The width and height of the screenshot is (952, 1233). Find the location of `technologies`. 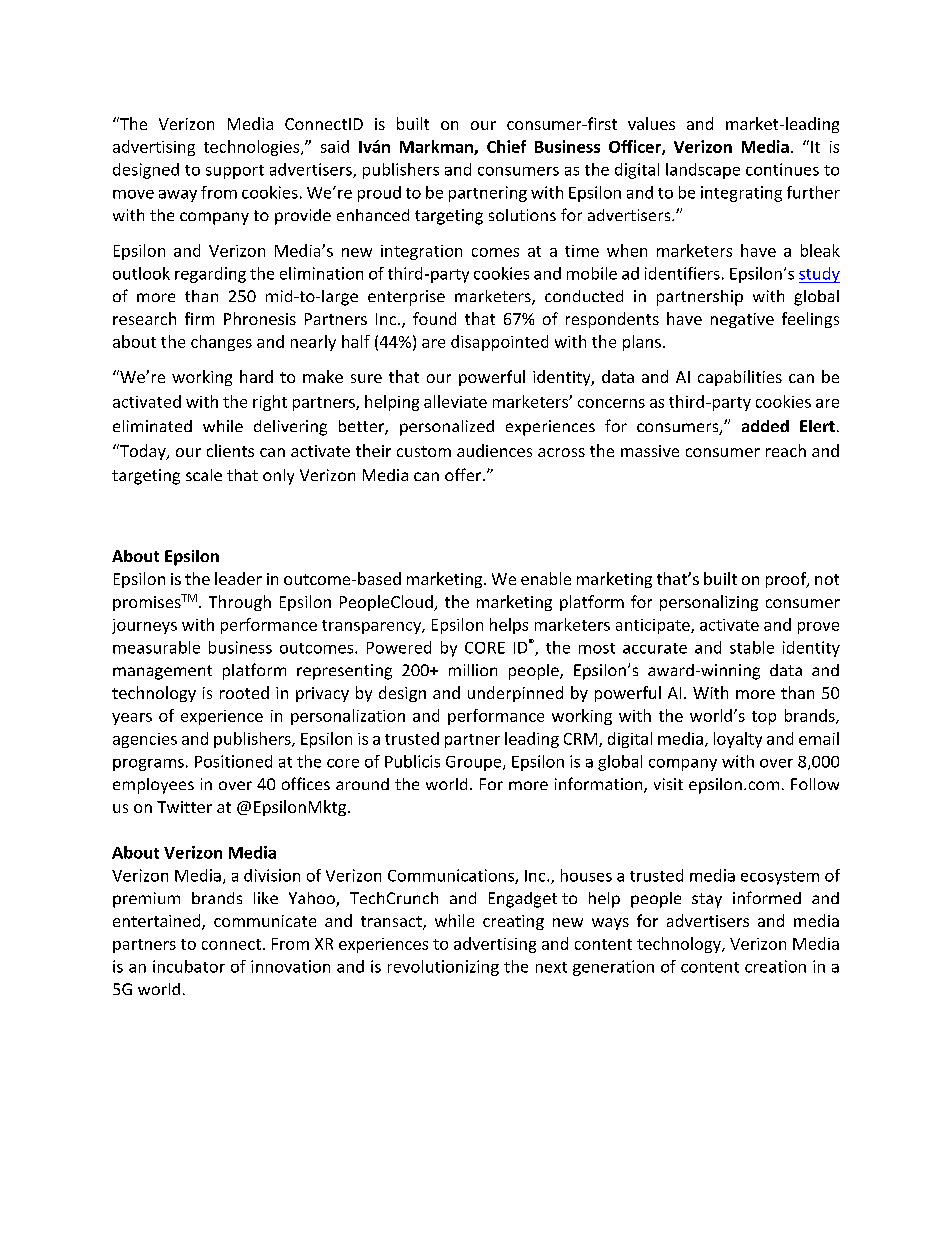

technologies is located at coordinates (253, 148).
